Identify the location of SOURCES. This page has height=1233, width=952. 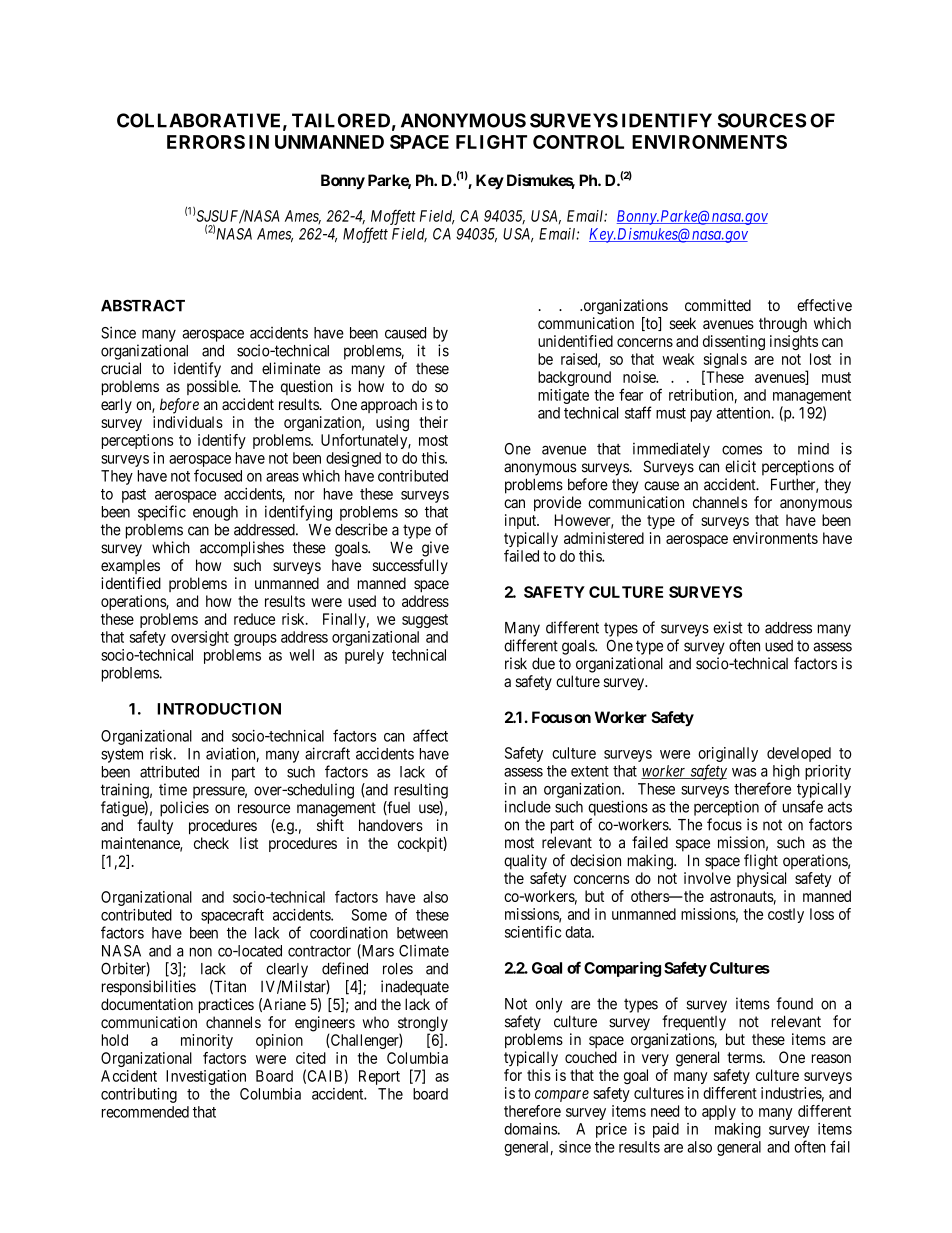
(762, 120).
